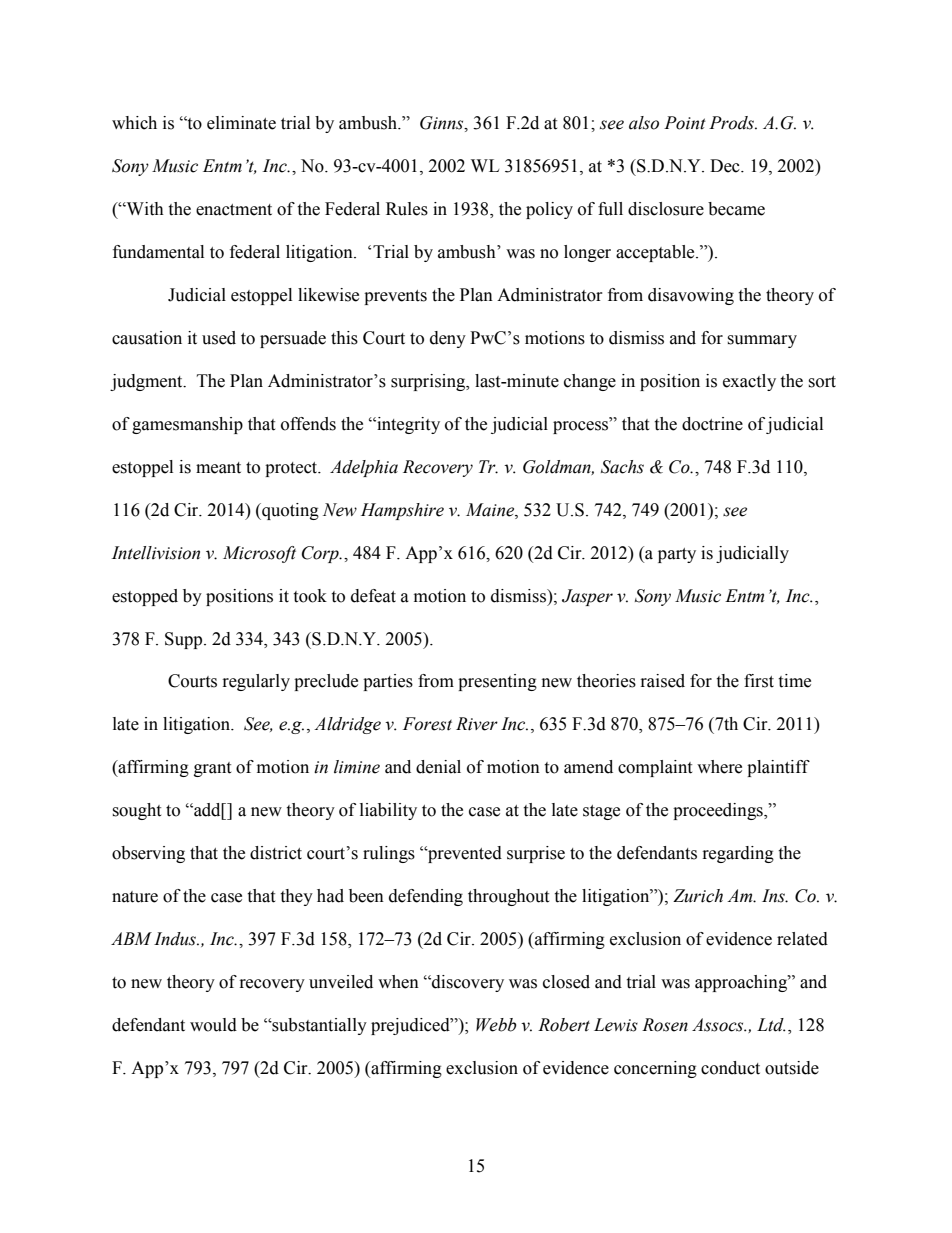 The width and height of the screenshot is (952, 1233). Describe the element at coordinates (213, 1025) in the screenshot. I see `would` at that location.
